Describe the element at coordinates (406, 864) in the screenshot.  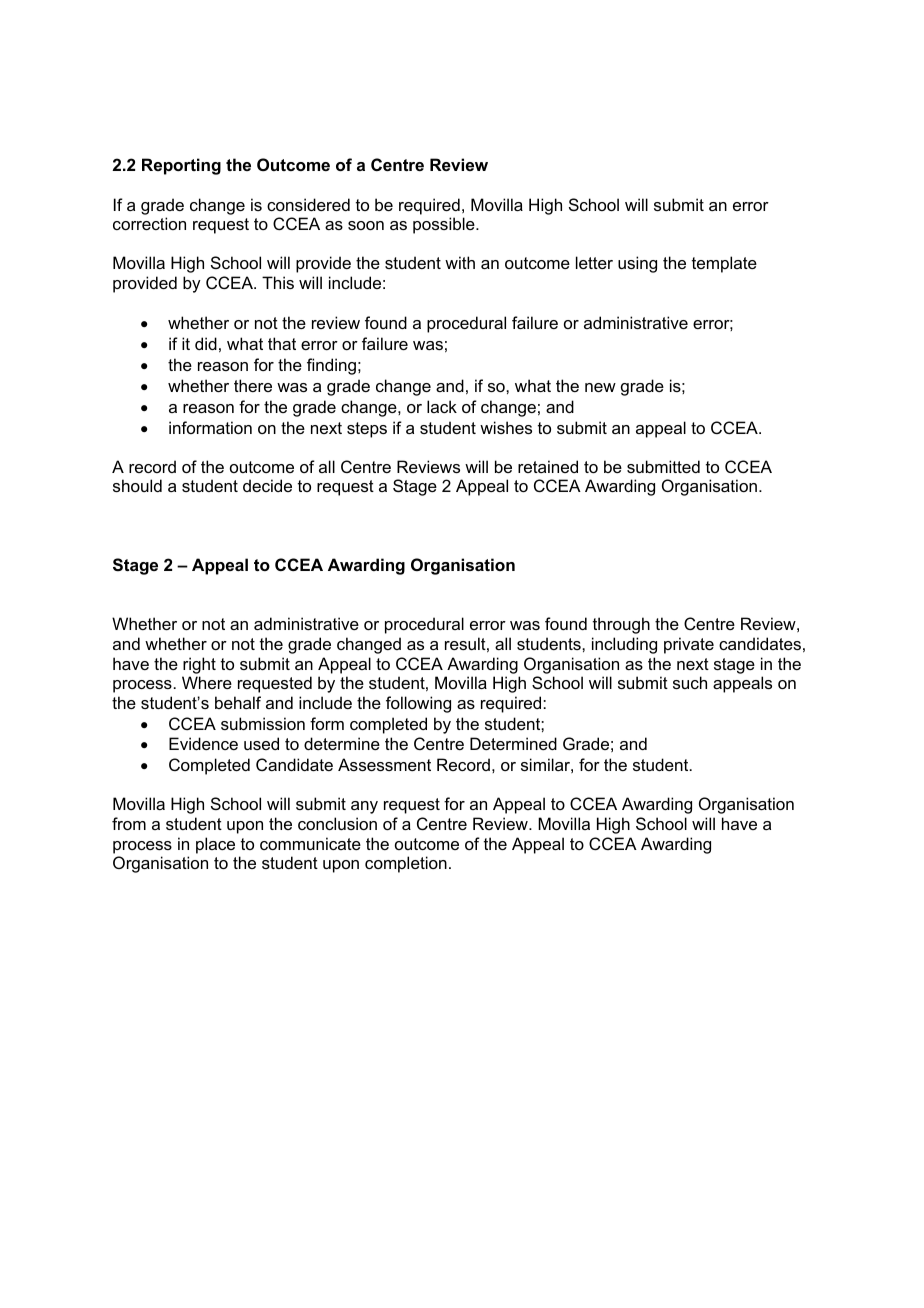
I see `completion` at that location.
